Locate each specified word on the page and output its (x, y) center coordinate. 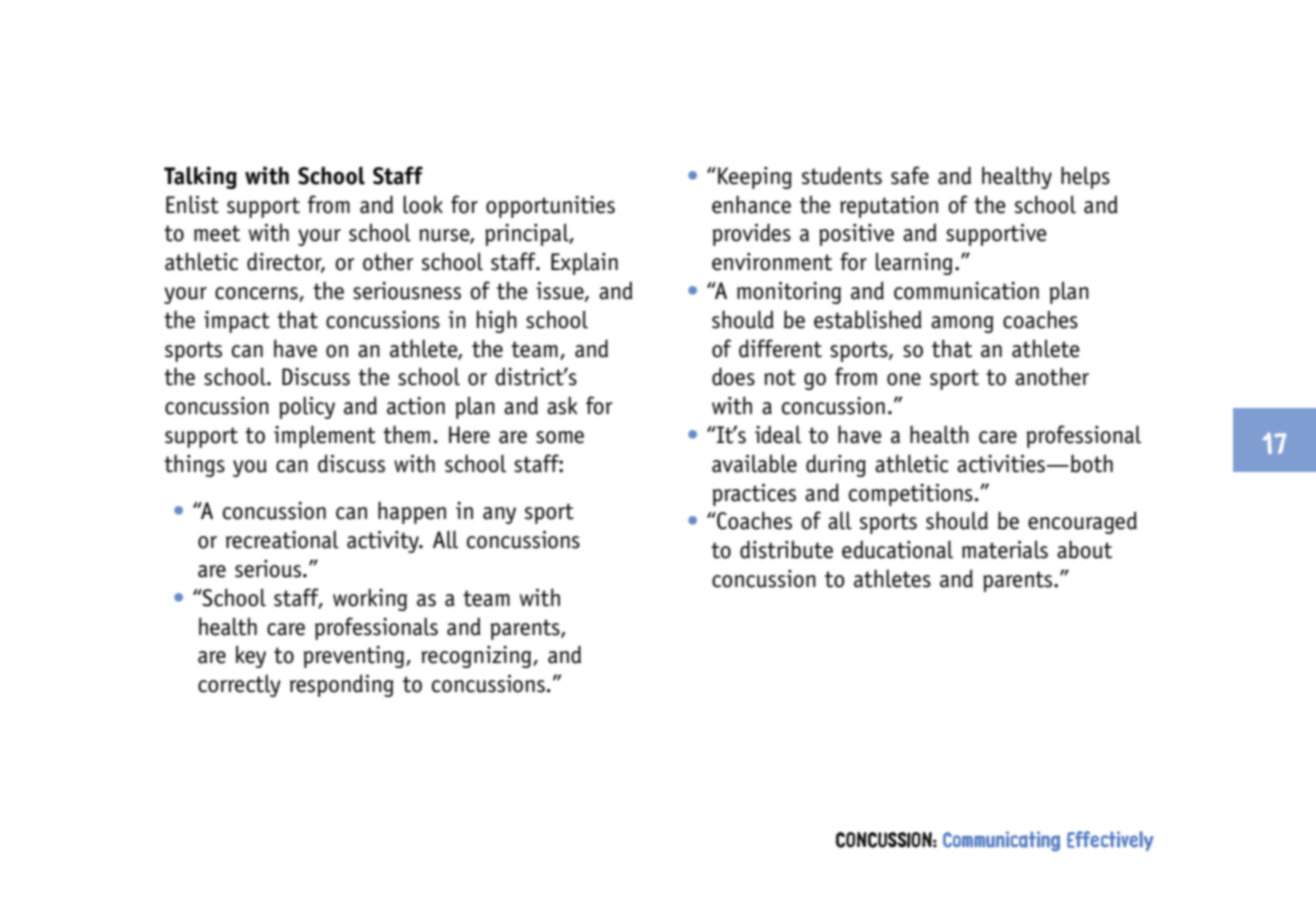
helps (1085, 177)
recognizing (477, 657)
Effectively (1110, 841)
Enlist (192, 204)
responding (342, 685)
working (370, 599)
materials (1005, 549)
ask (562, 405)
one (904, 379)
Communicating (1001, 841)
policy (307, 407)
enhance (751, 204)
